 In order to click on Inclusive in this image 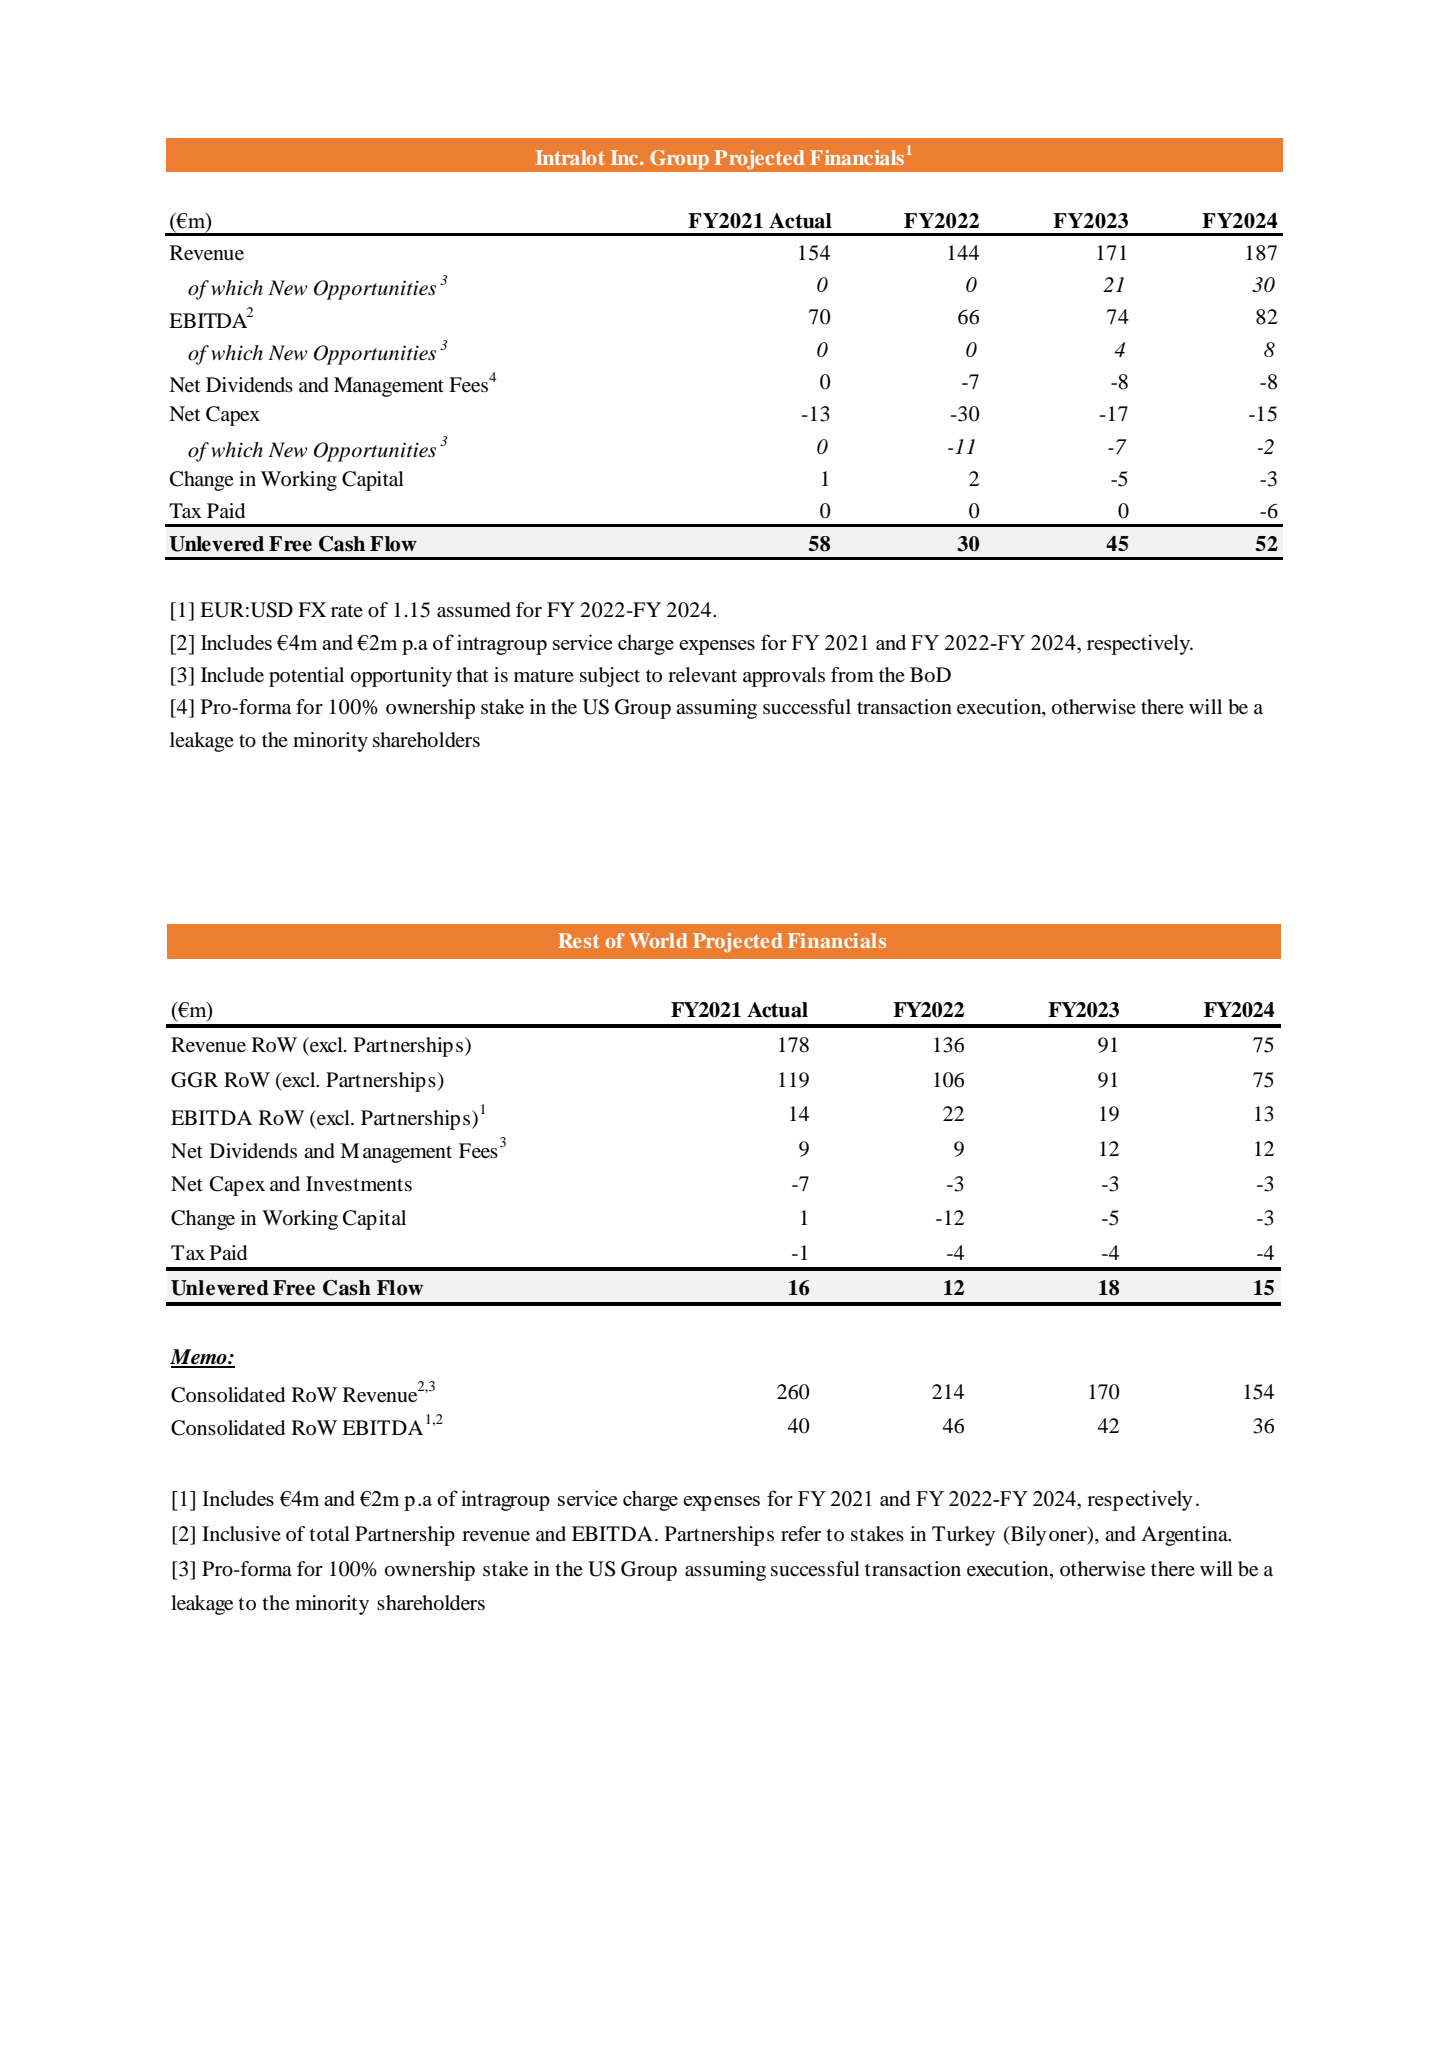, I will do `click(241, 1533)`.
